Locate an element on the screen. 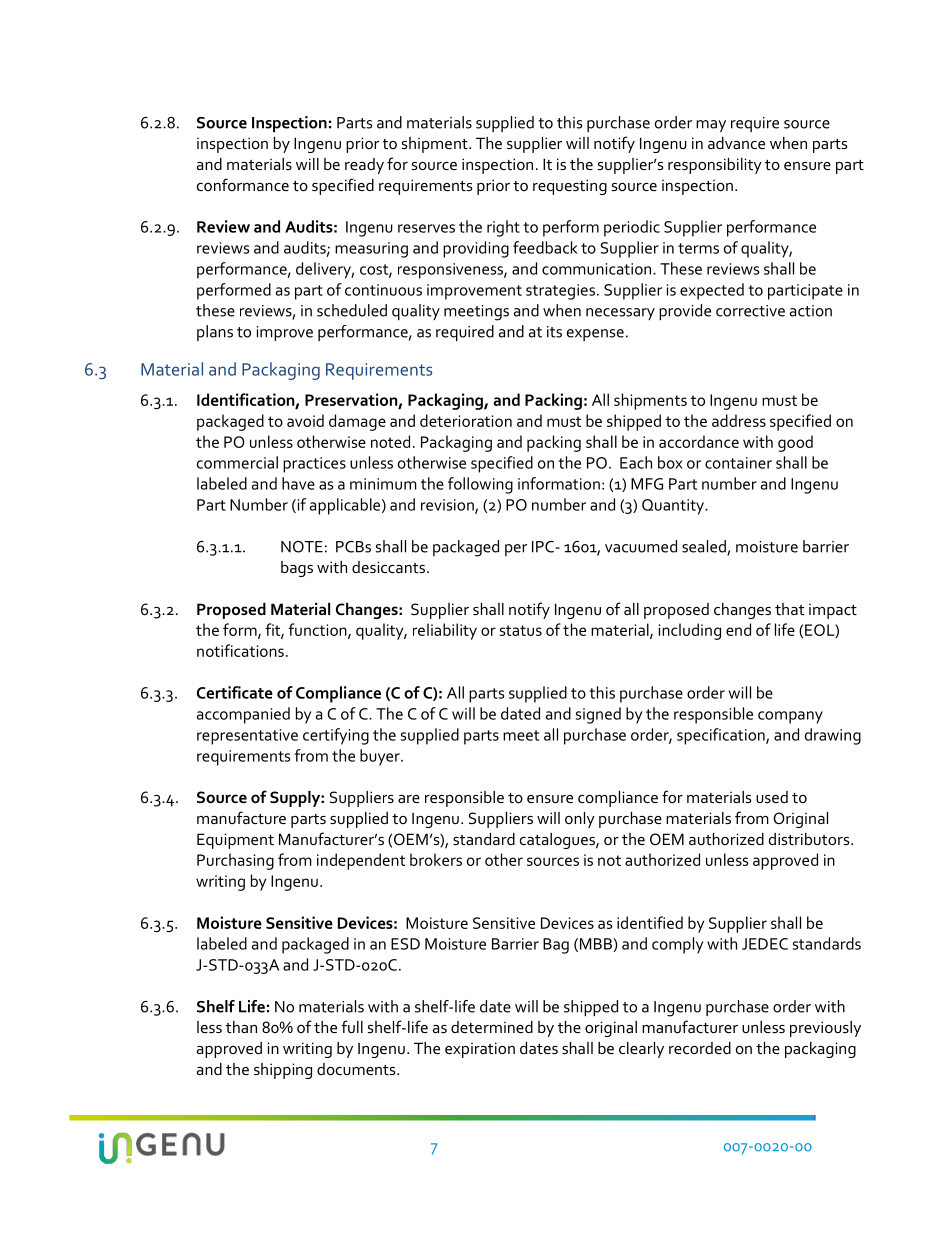 The height and width of the screenshot is (1233, 952). ready is located at coordinates (364, 166).
